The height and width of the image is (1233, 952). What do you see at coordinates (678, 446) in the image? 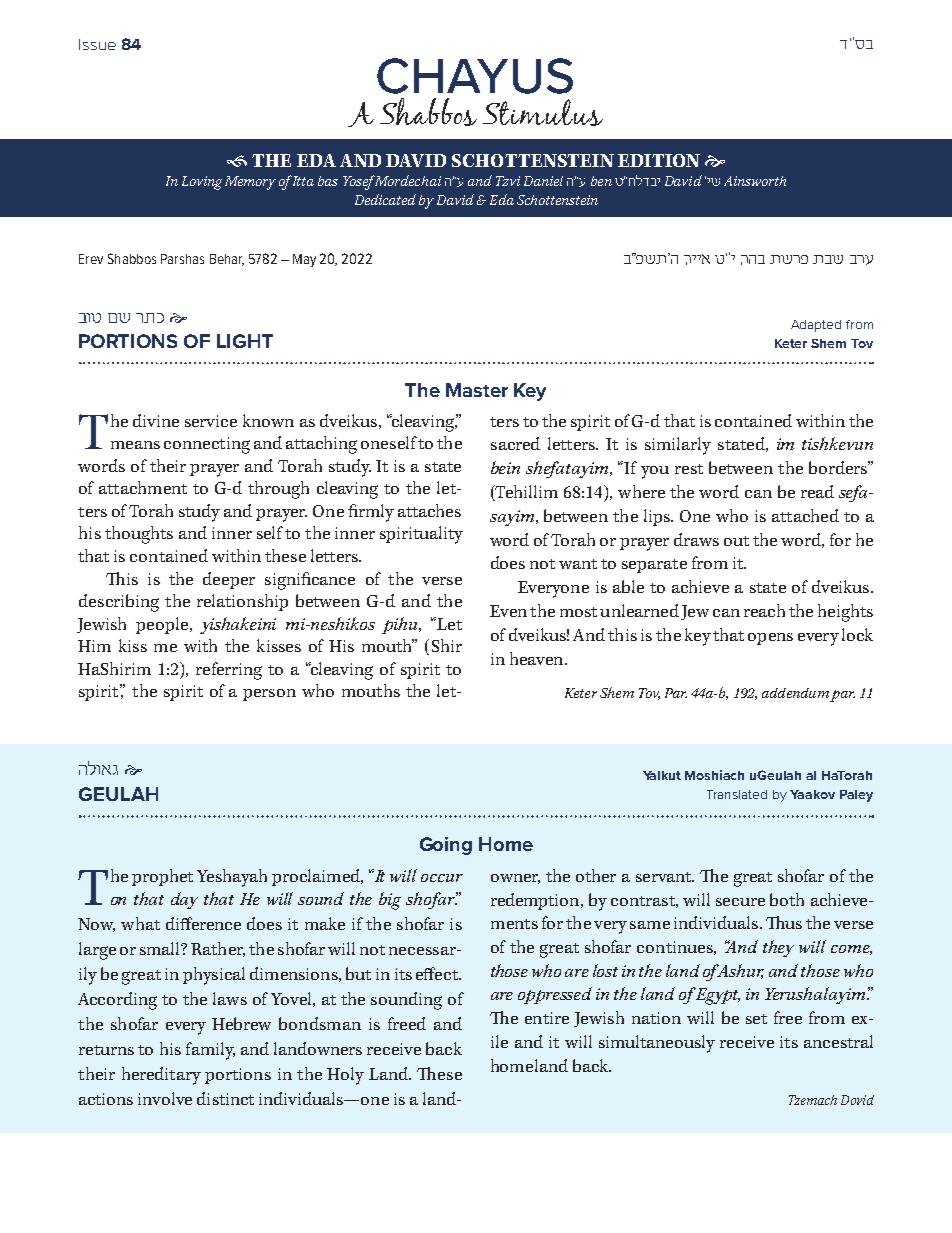
I see `similarly` at bounding box center [678, 446].
